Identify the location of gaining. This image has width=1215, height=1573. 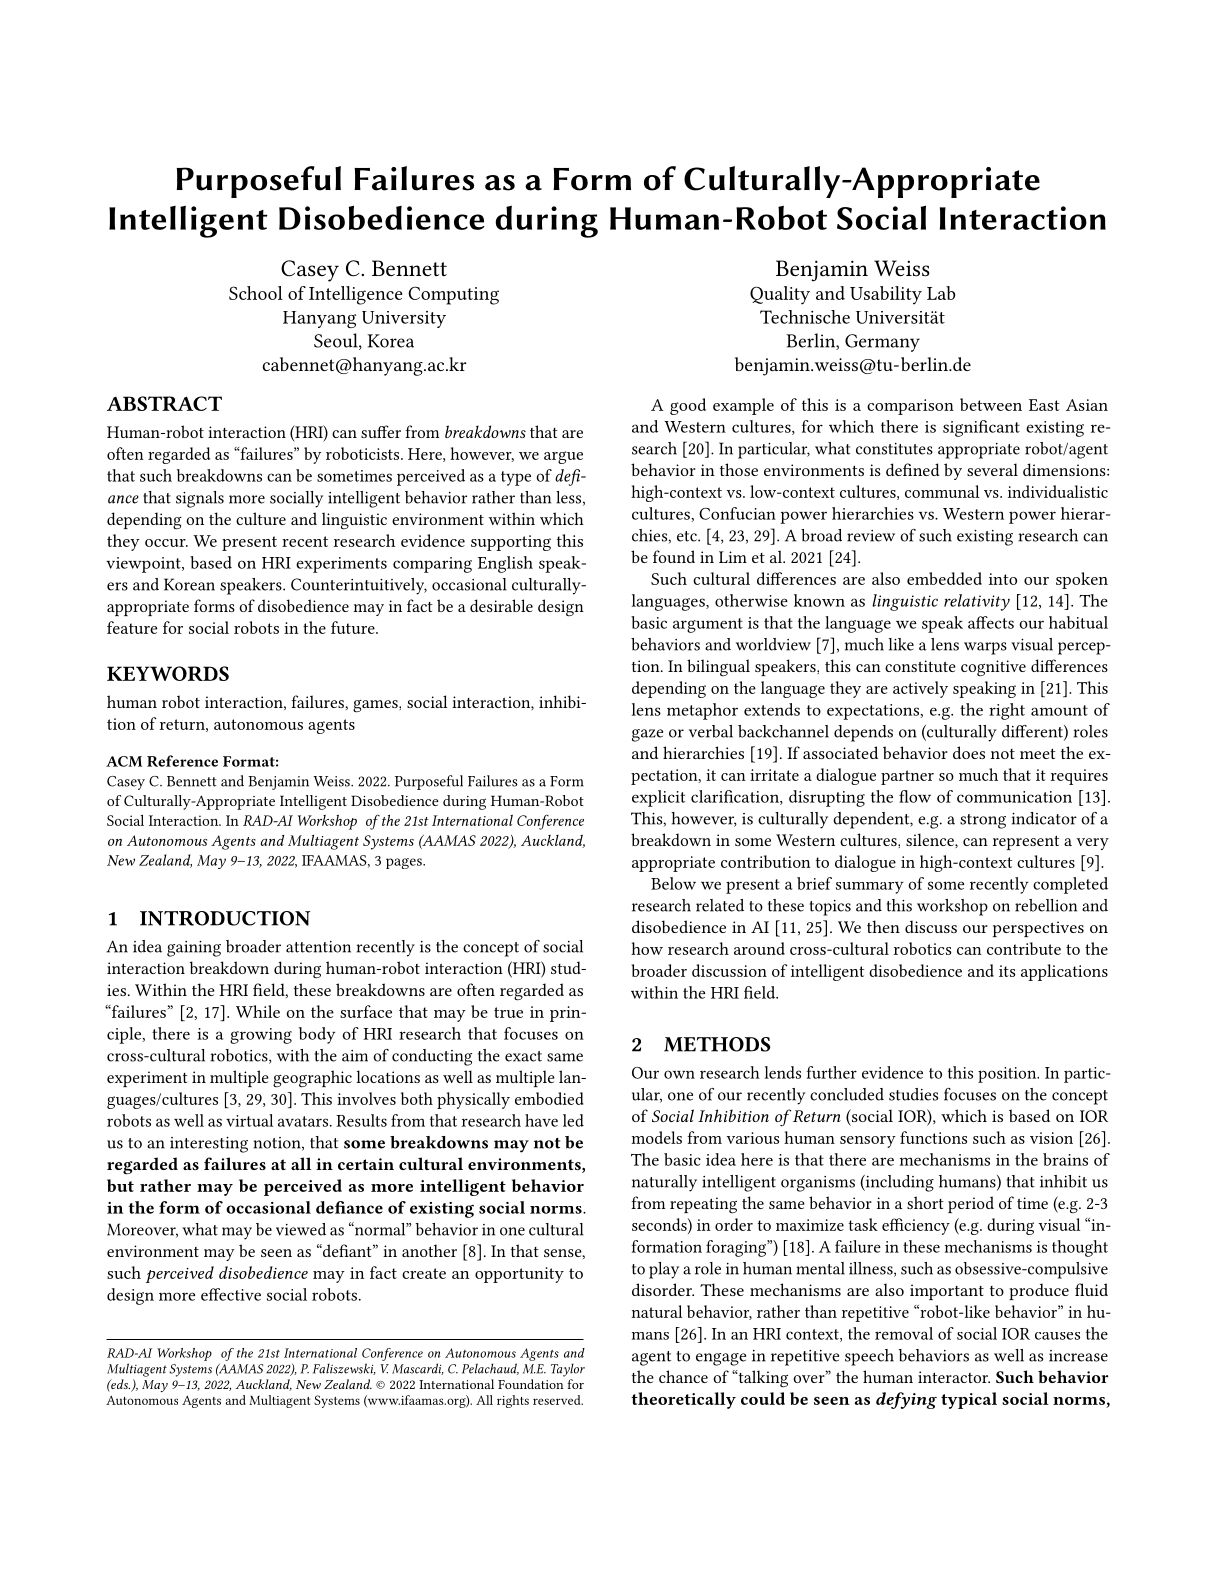
(194, 949).
